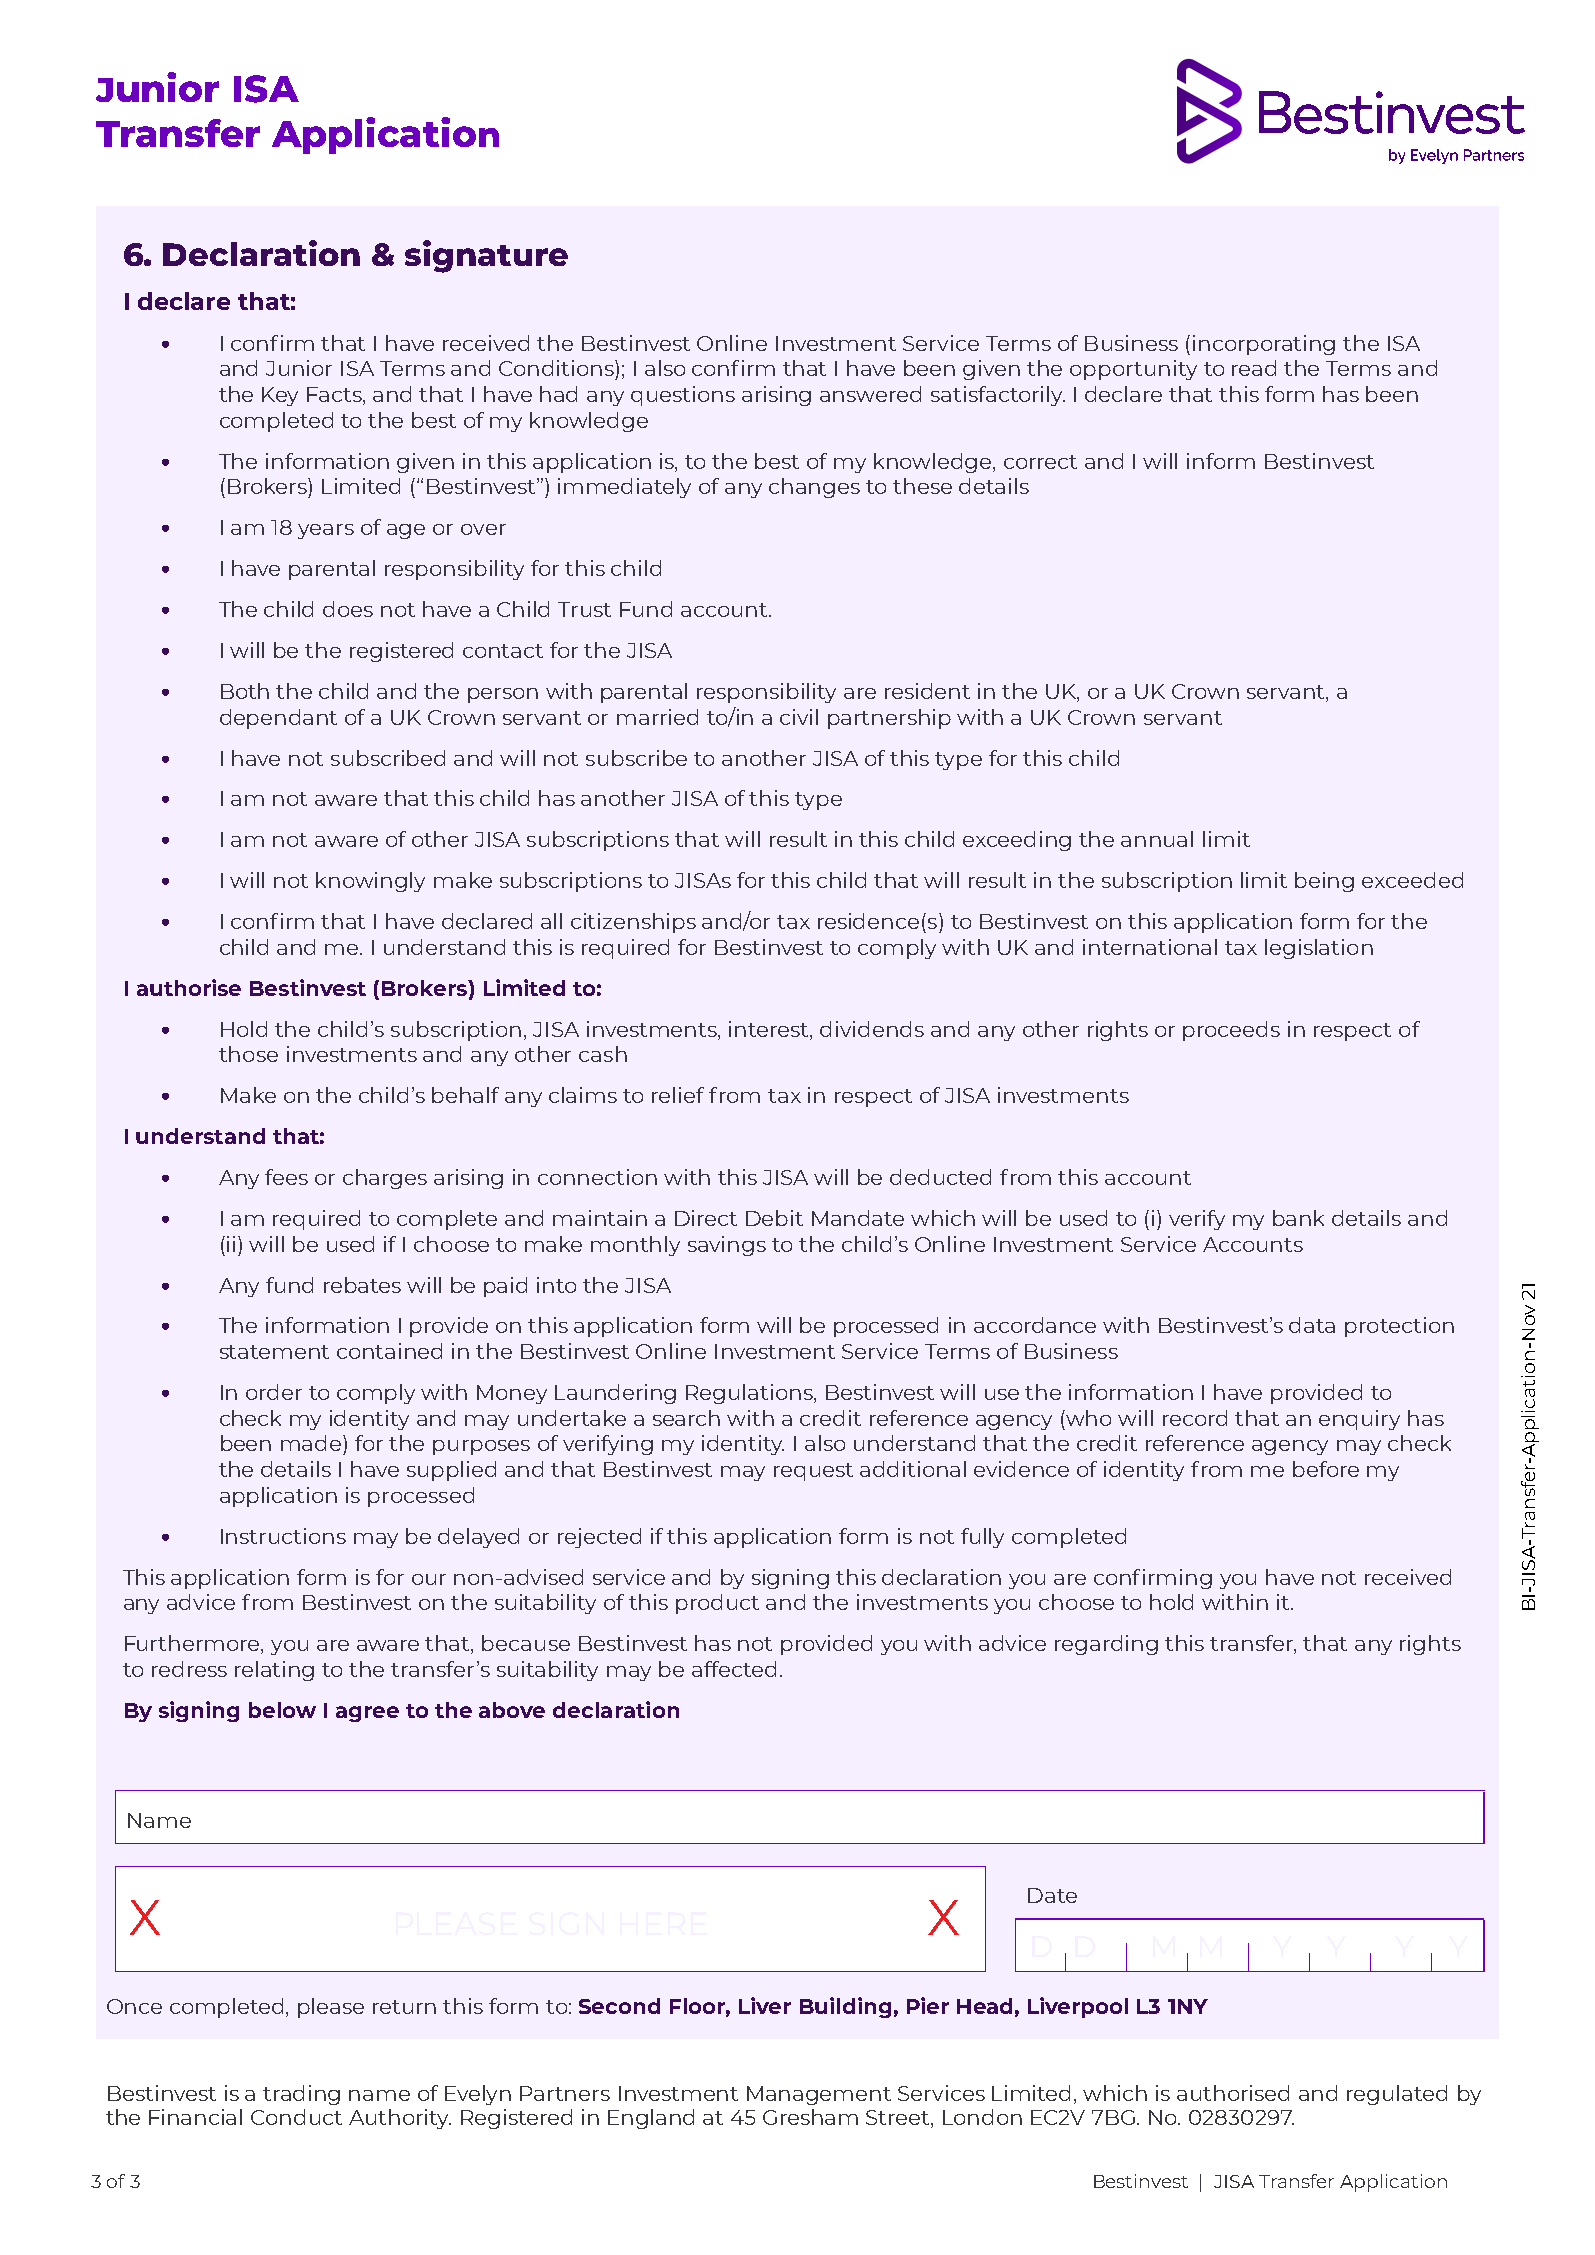  What do you see at coordinates (280, 396) in the screenshot?
I see `Key` at bounding box center [280, 396].
